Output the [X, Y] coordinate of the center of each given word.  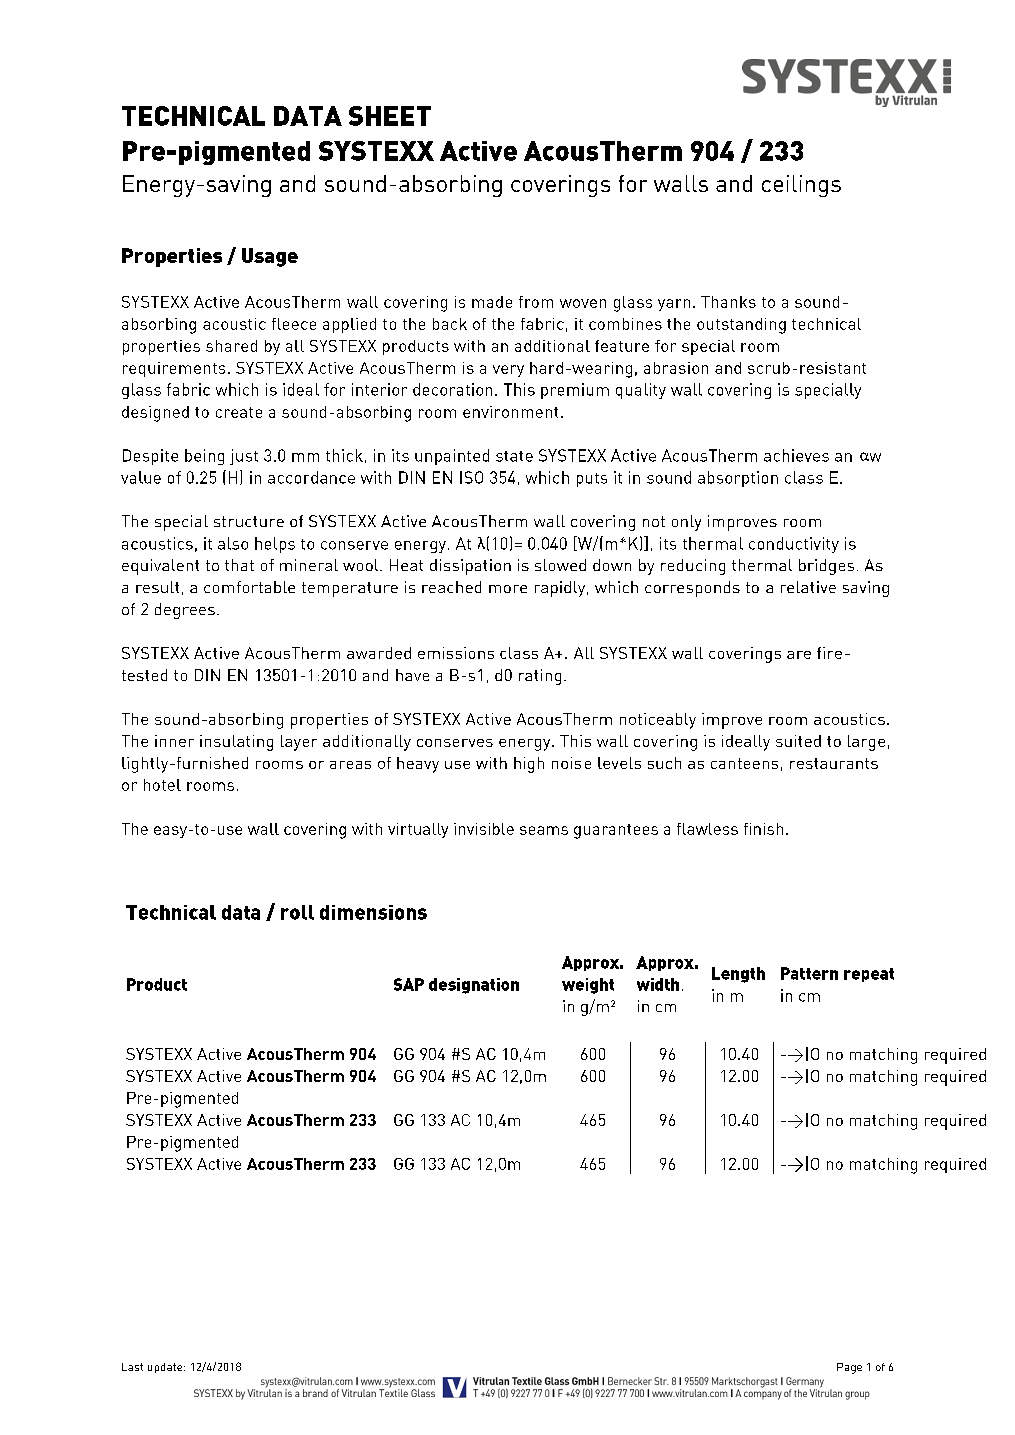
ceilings [801, 186]
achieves [796, 455]
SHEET [390, 116]
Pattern [809, 973]
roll [297, 912]
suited [798, 741]
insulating [236, 743]
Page [849, 1368]
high [529, 765]
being [204, 457]
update [166, 1368]
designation [474, 986]
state [514, 456]
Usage [270, 257]
